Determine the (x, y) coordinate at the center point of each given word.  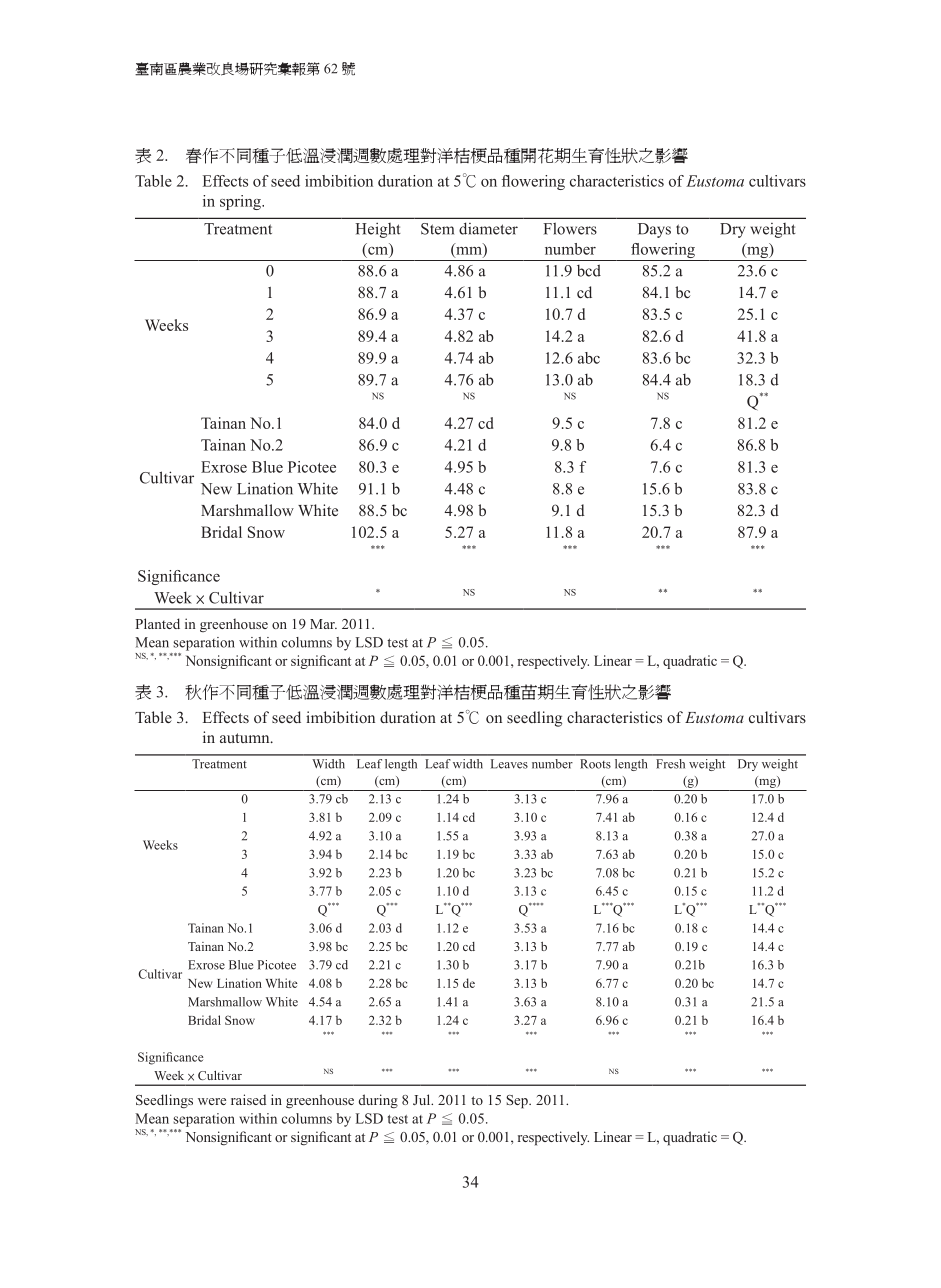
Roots (595, 764)
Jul (423, 1099)
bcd (589, 270)
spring (241, 202)
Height (378, 230)
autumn (246, 738)
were (212, 1101)
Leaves (509, 764)
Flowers (570, 228)
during (378, 1101)
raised (248, 1099)
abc (589, 358)
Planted (157, 623)
